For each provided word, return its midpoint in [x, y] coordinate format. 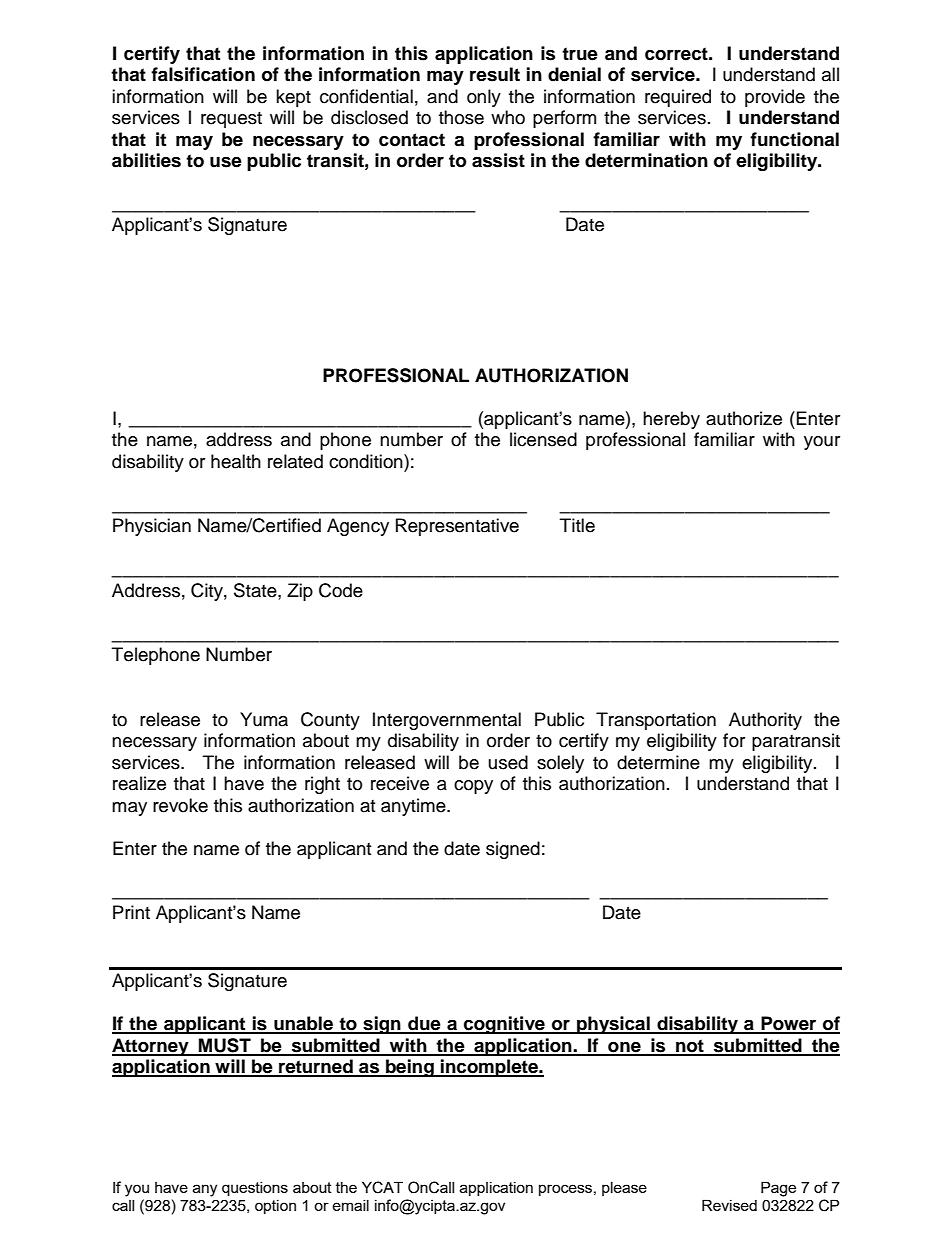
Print [131, 912]
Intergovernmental [447, 721]
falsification [203, 74]
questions [255, 1189]
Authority [765, 721]
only [484, 98]
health [236, 461]
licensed [543, 439]
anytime [414, 807]
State [256, 591]
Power [789, 1024]
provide [775, 98]
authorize [744, 418]
